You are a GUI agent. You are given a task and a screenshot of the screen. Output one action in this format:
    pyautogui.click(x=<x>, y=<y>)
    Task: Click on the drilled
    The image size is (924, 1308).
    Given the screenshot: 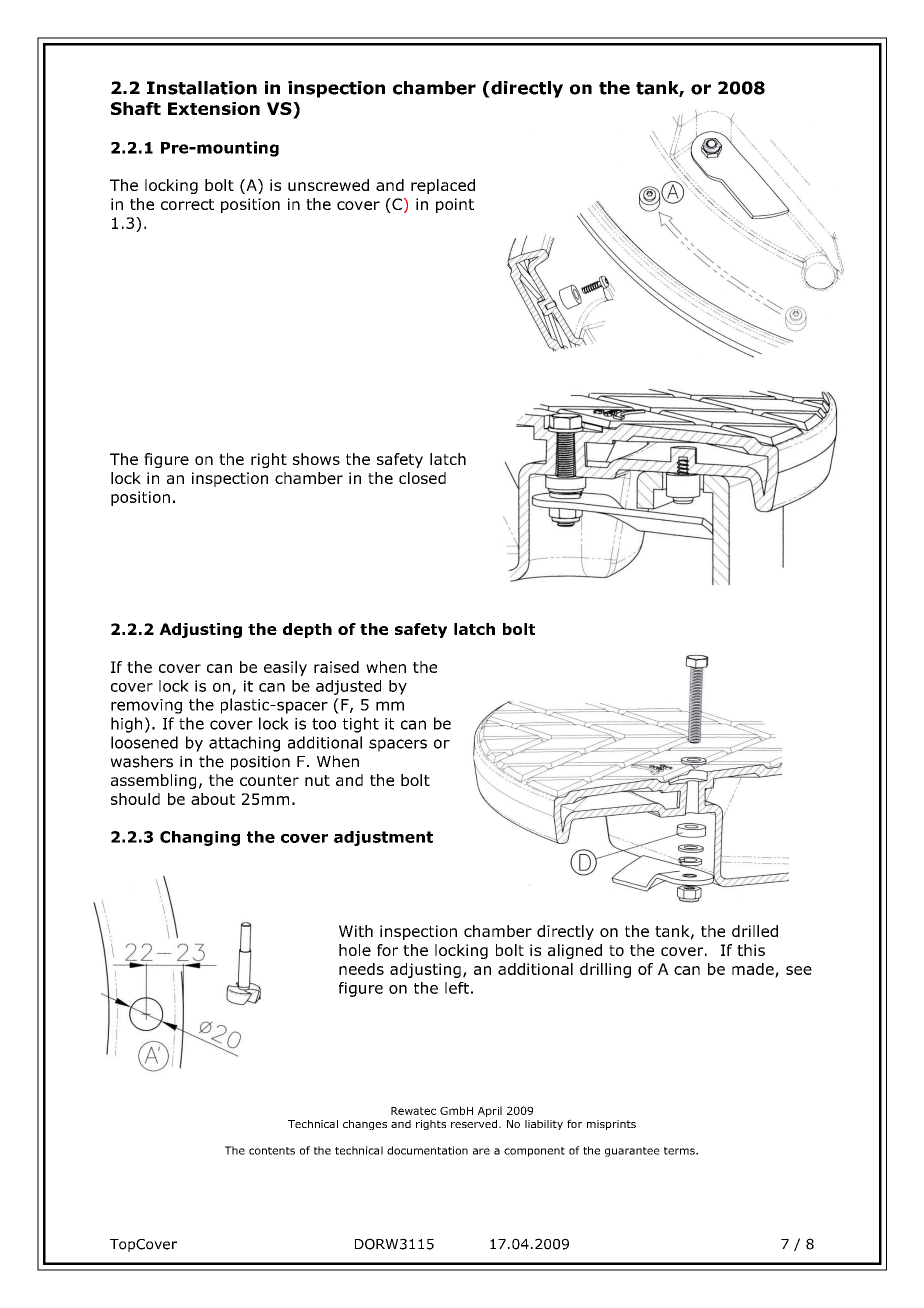 What is the action you would take?
    pyautogui.click(x=755, y=931)
